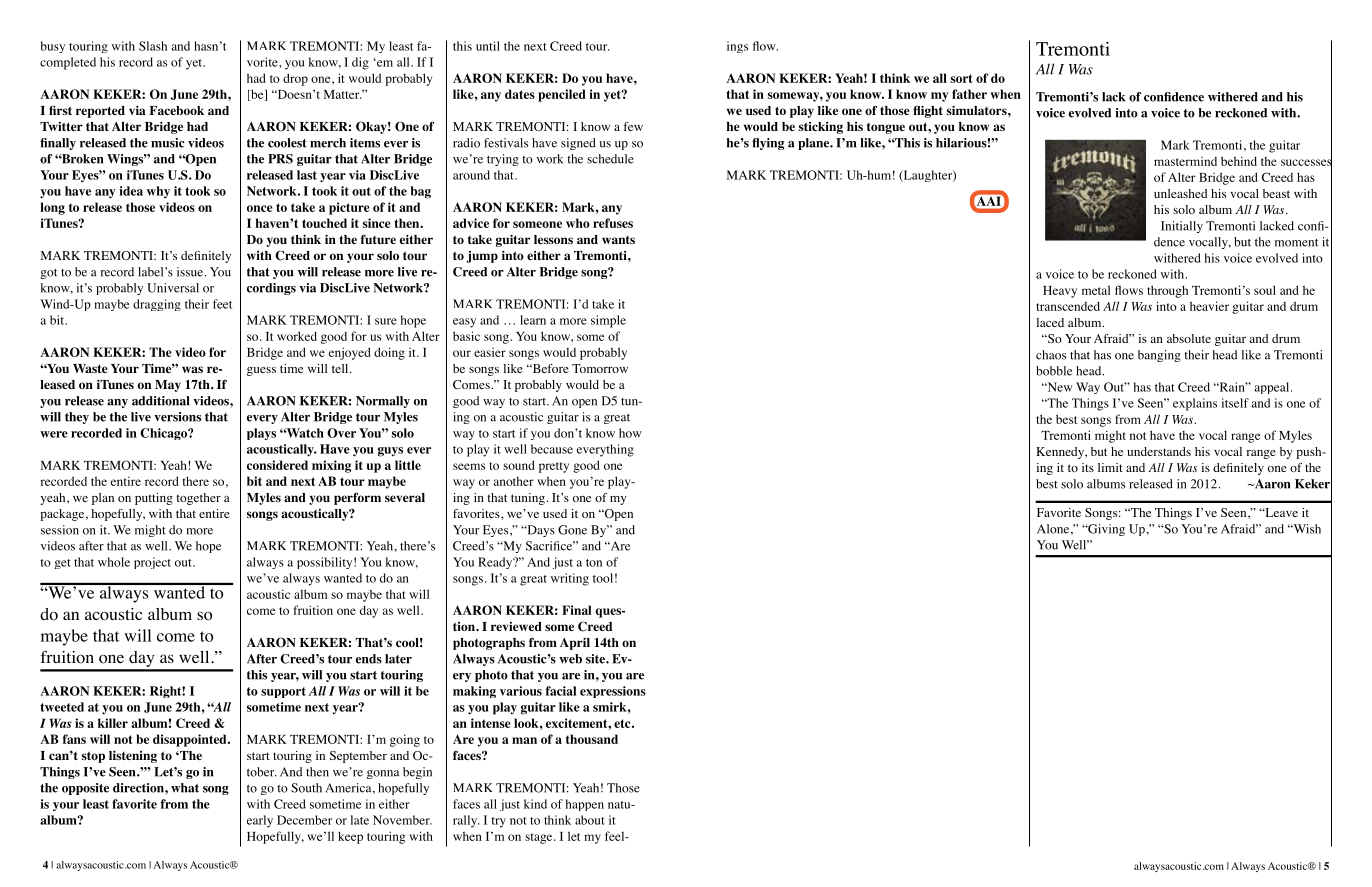 The width and height of the screenshot is (1372, 887). Describe the element at coordinates (590, 820) in the screenshot. I see `about` at that location.
